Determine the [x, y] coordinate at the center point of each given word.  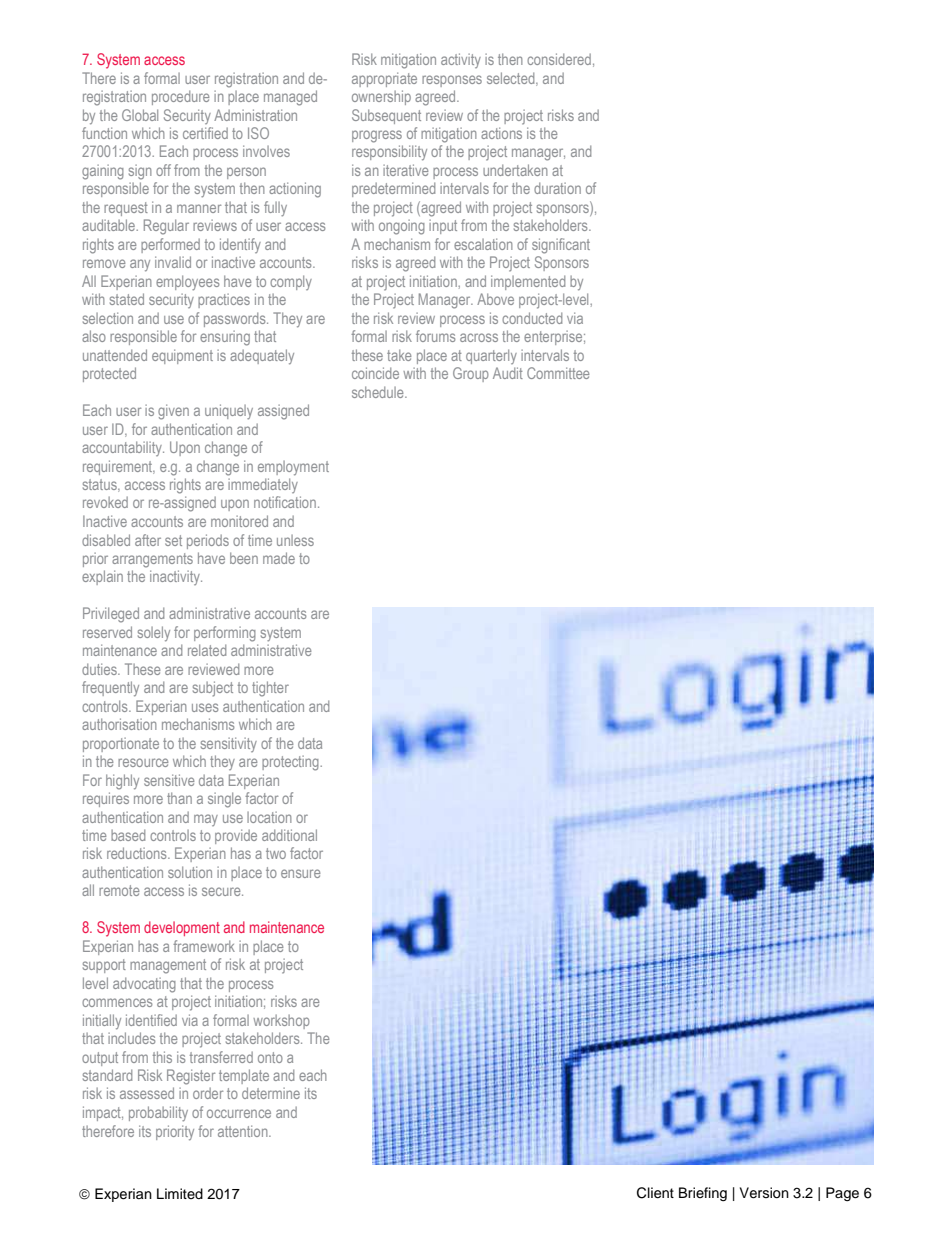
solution [190, 872]
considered [559, 59]
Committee [558, 373]
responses [452, 81]
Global [140, 115]
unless [295, 540]
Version [764, 1193]
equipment [182, 356]
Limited [180, 1193]
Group [471, 374]
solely [154, 634]
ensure [301, 873]
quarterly [491, 356]
